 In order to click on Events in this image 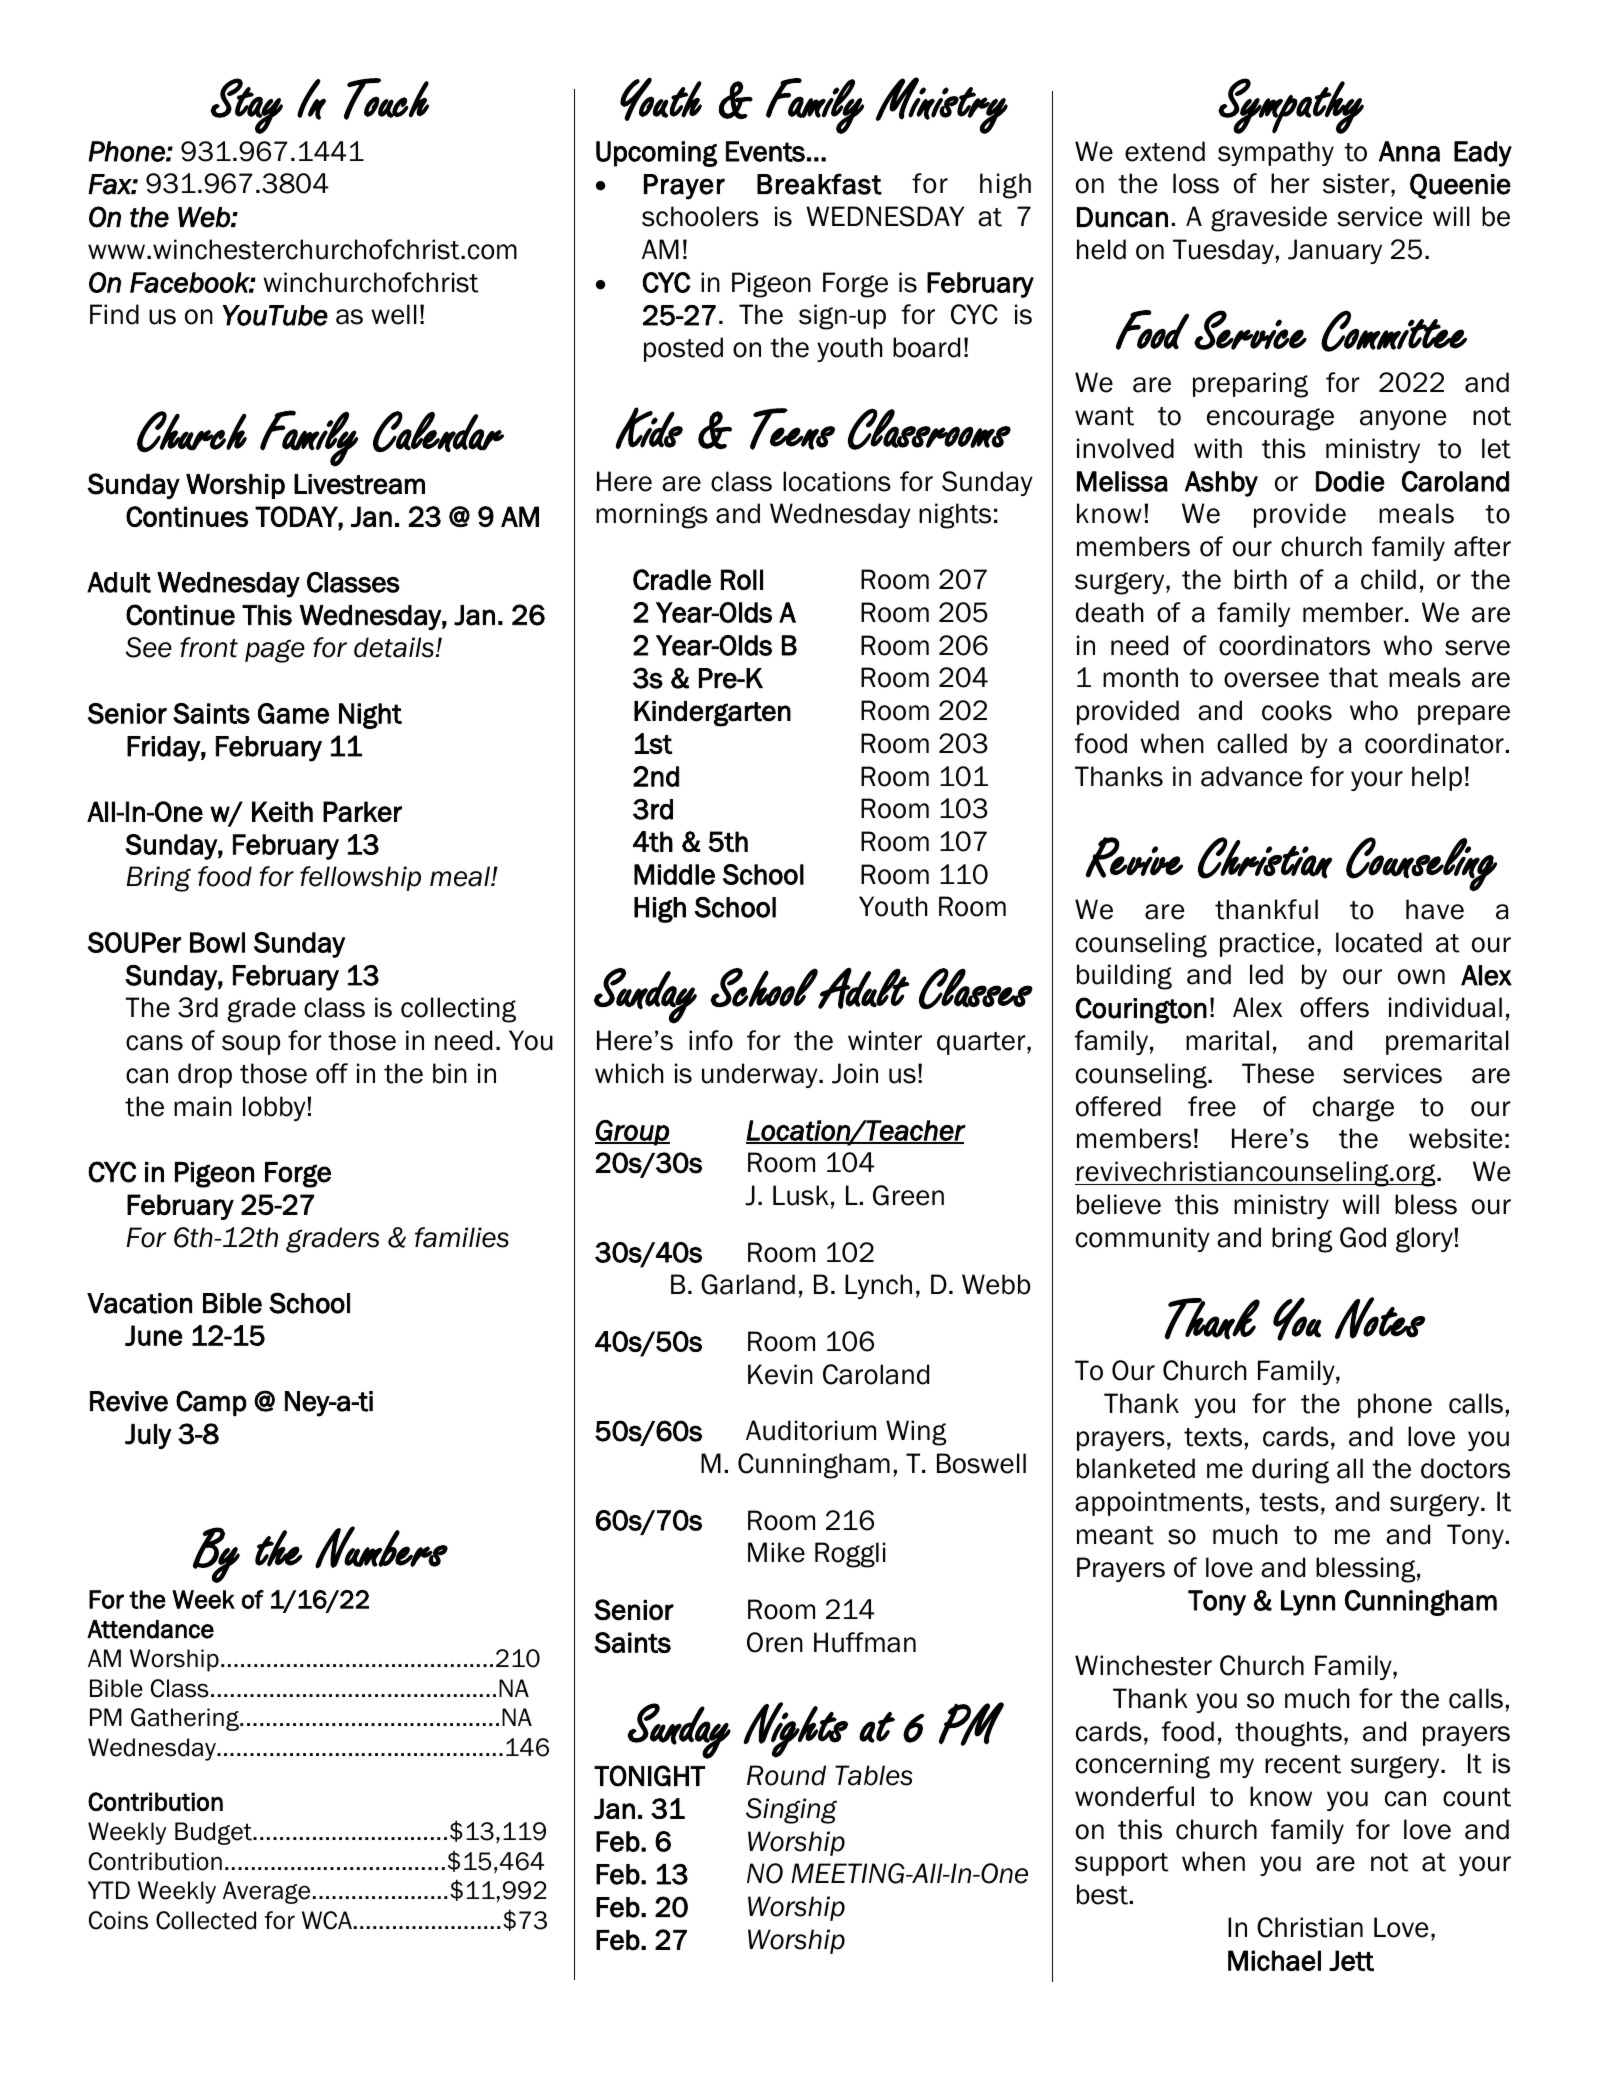, I will do `click(765, 151)`.
